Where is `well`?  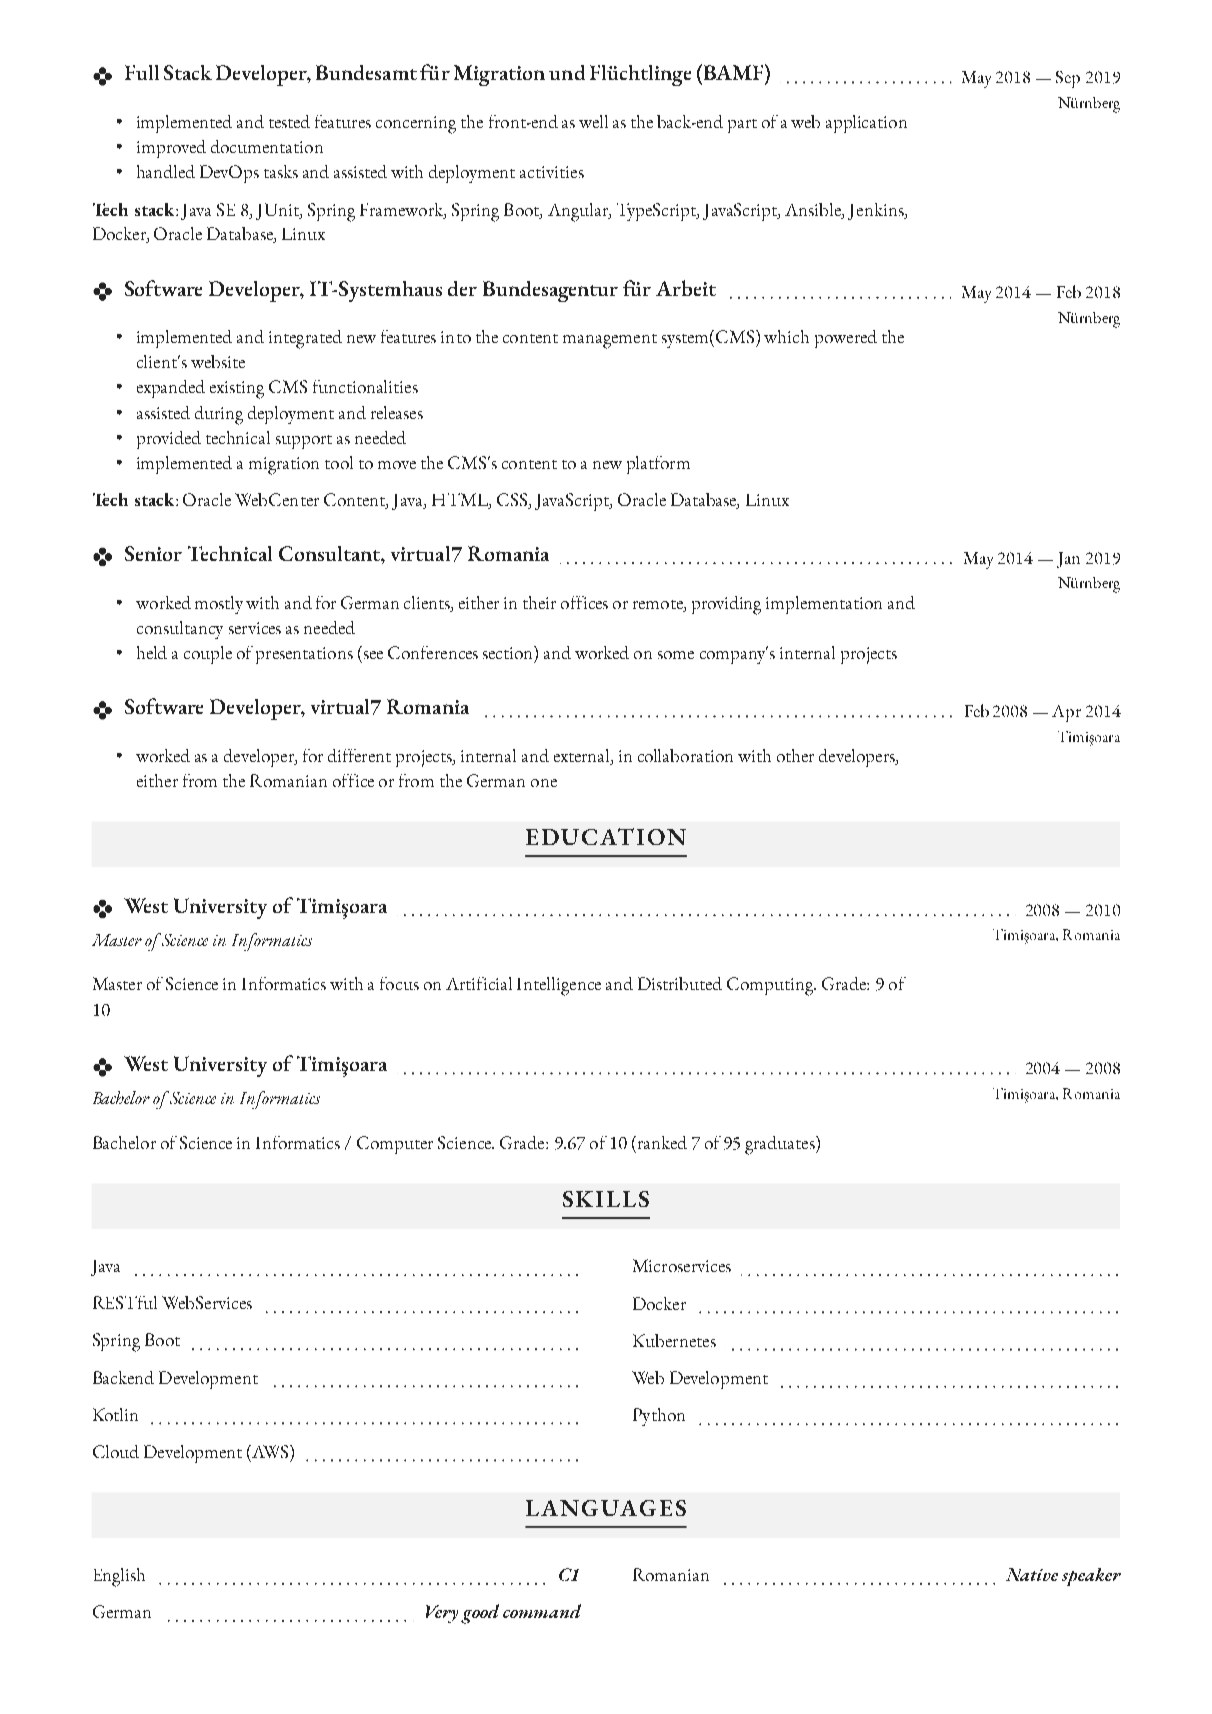
well is located at coordinates (593, 121).
